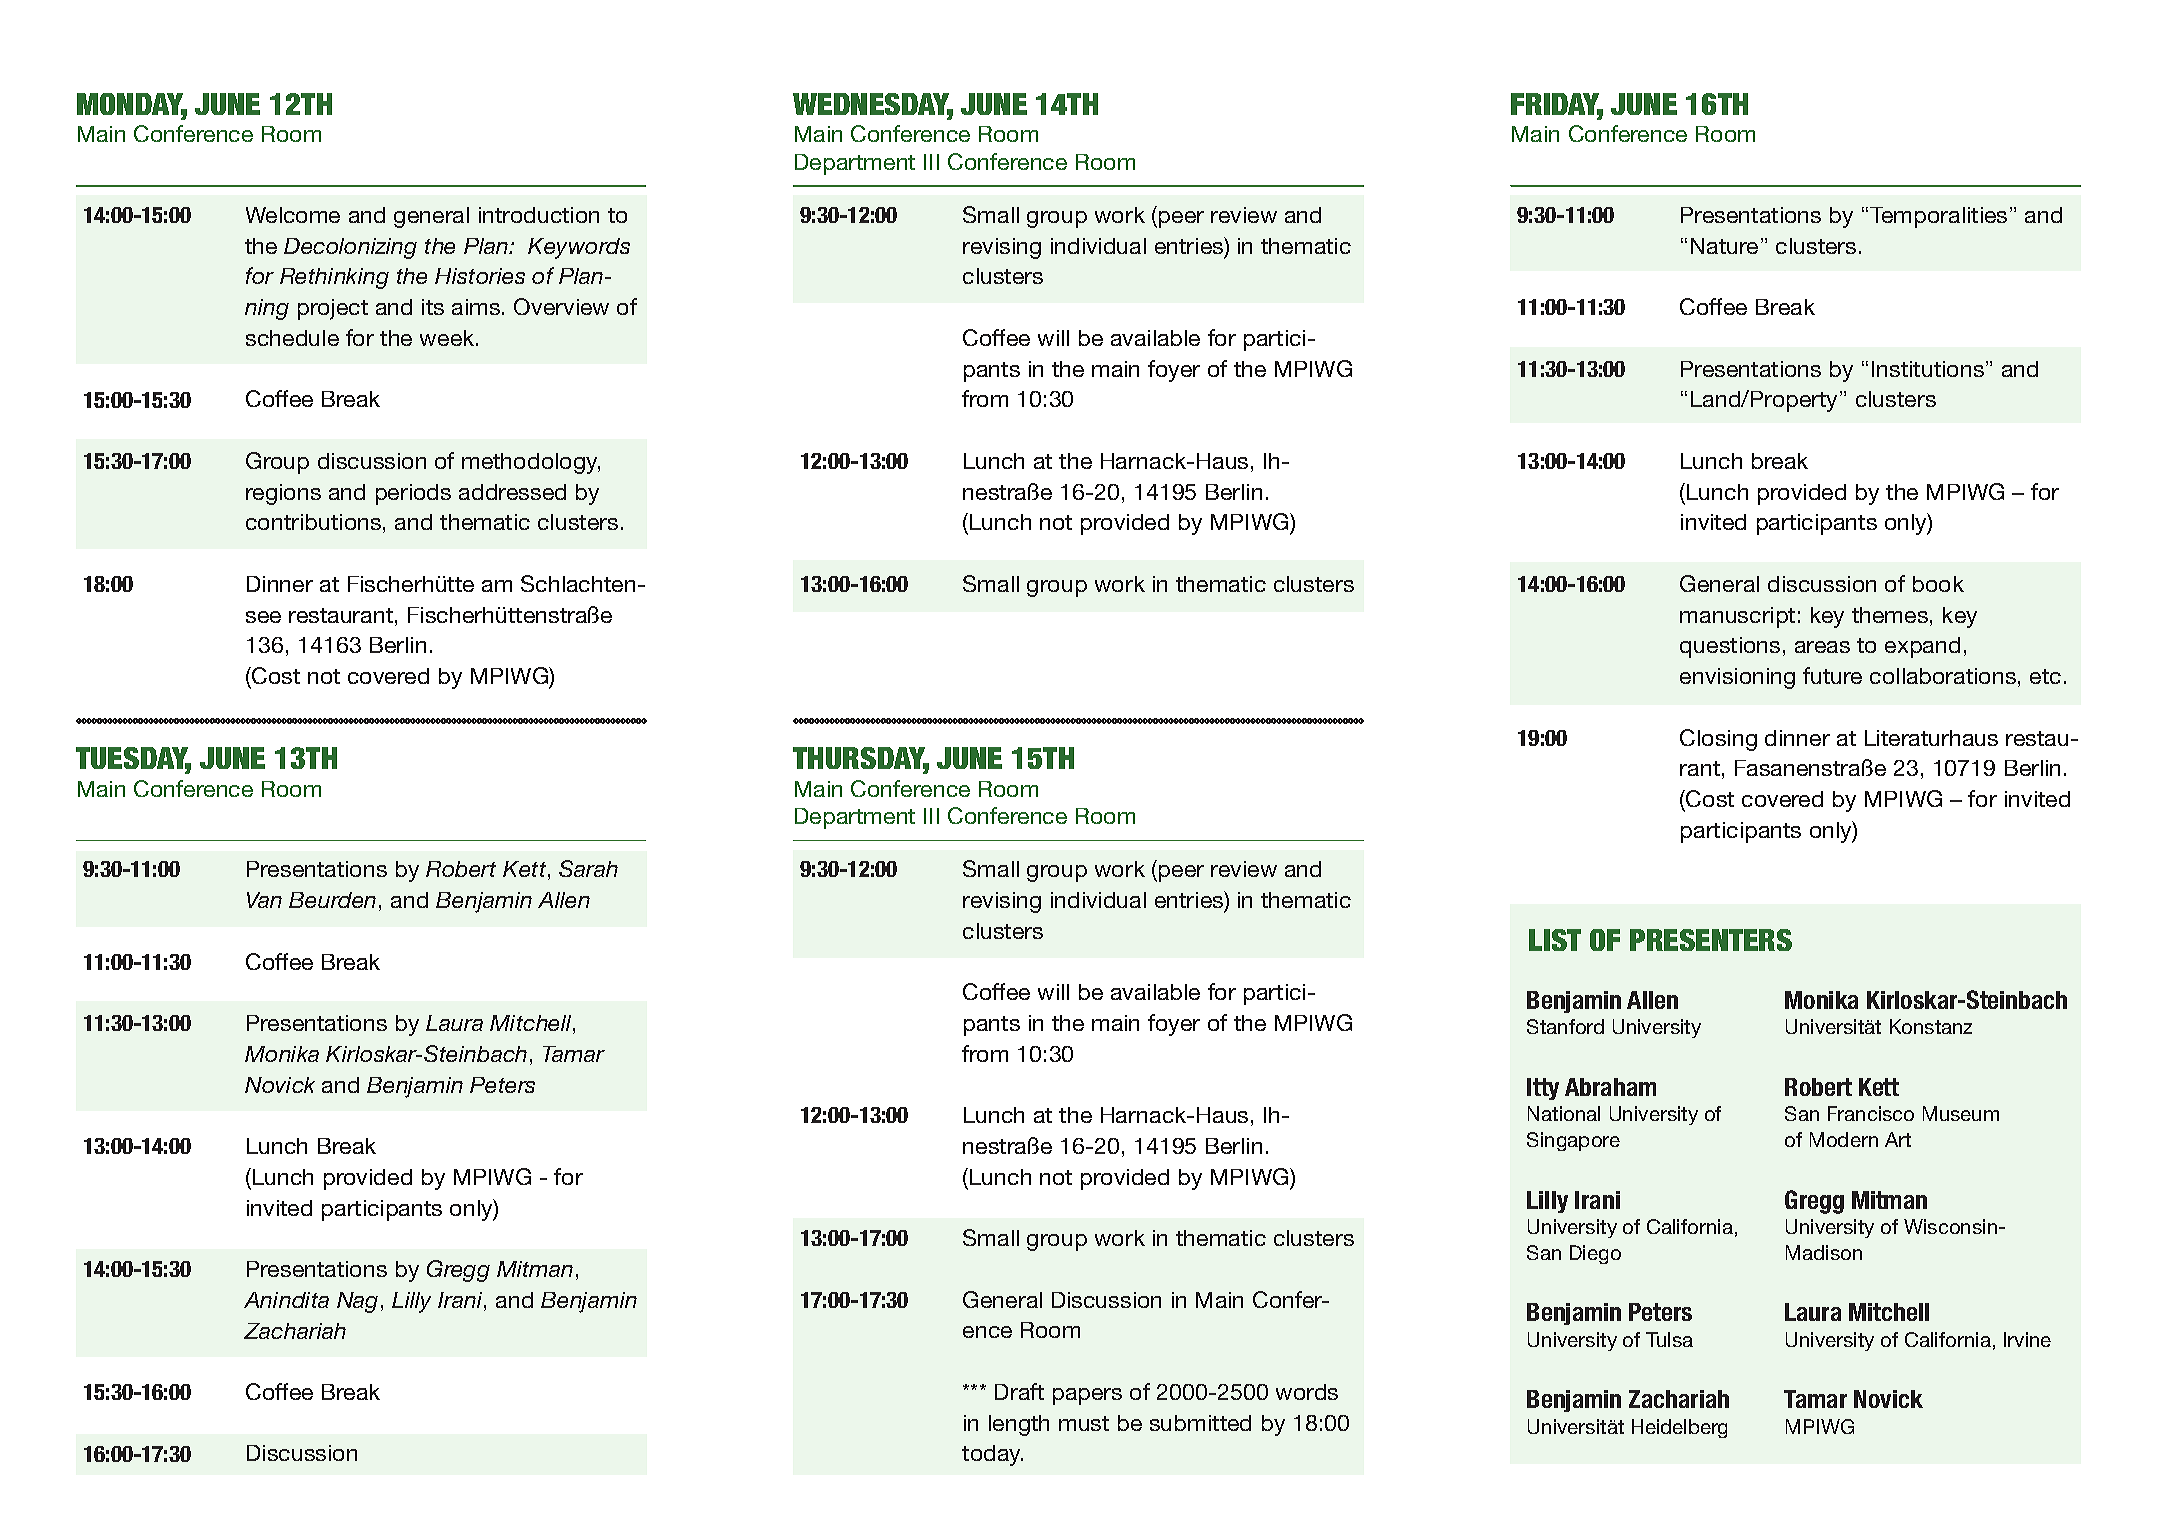 The height and width of the screenshot is (1525, 2157). I want to click on Nature, so click(1724, 246).
